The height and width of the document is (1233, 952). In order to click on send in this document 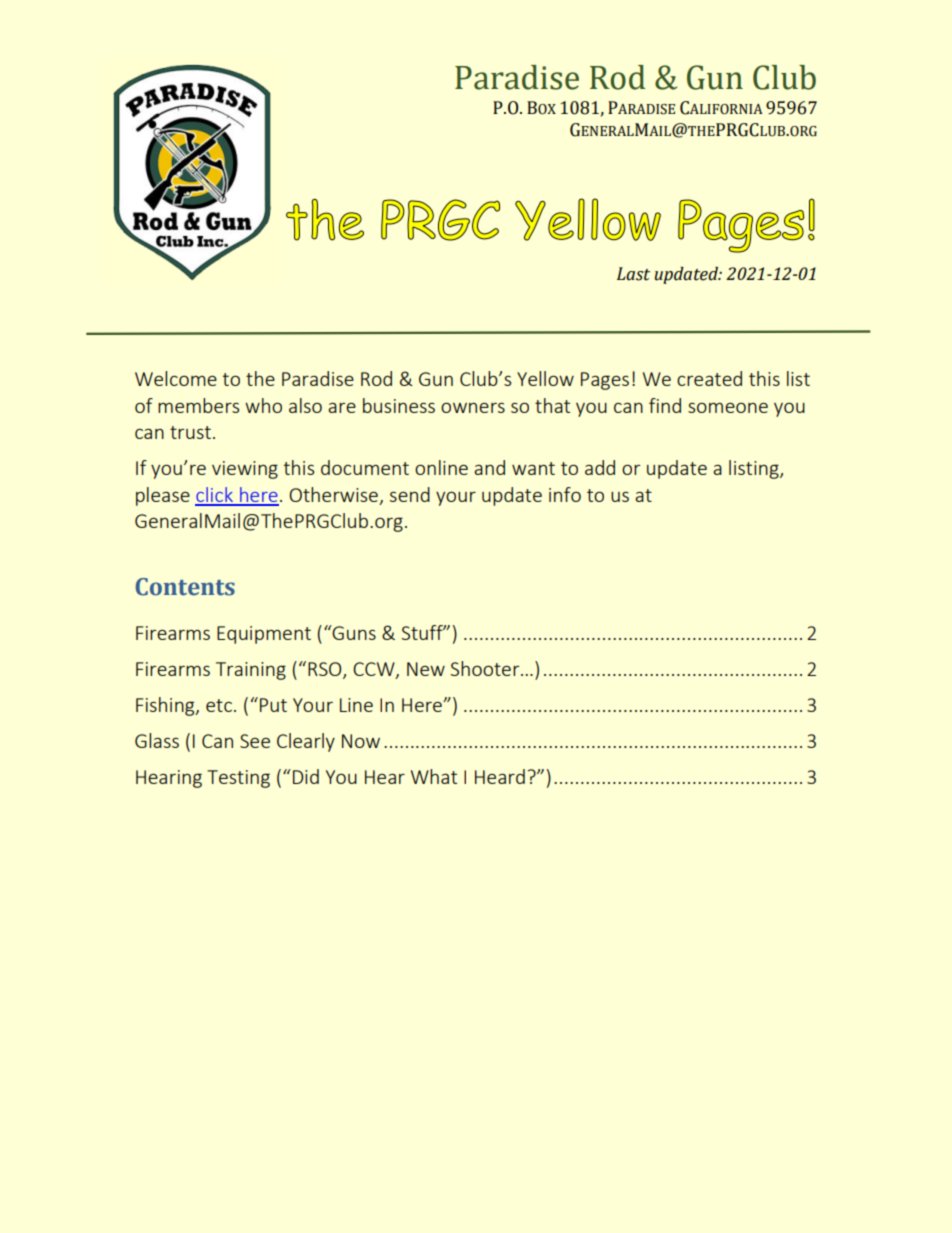, I will do `click(410, 494)`.
